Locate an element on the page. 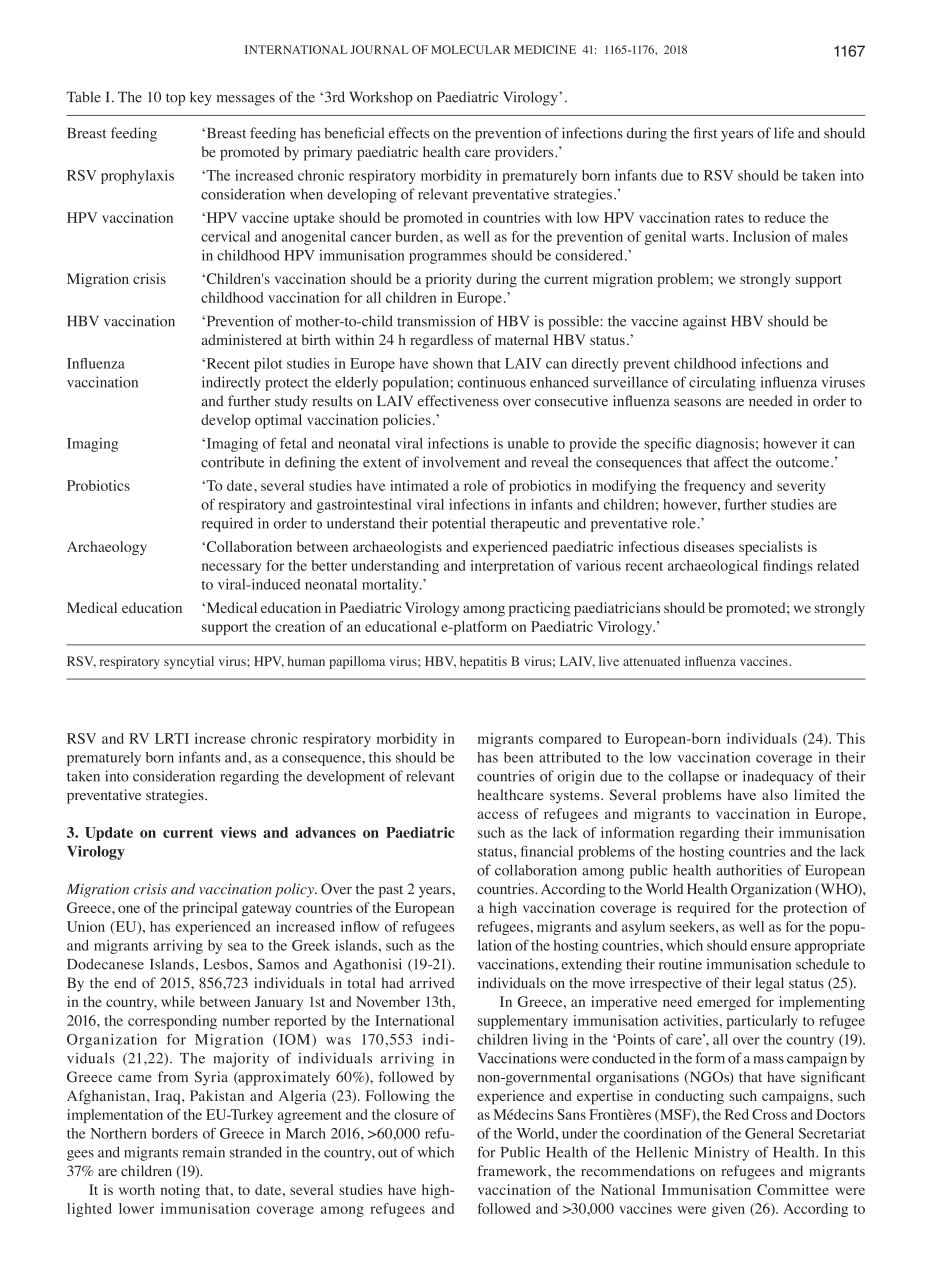 The image size is (932, 1288). syncytial is located at coordinates (189, 662).
